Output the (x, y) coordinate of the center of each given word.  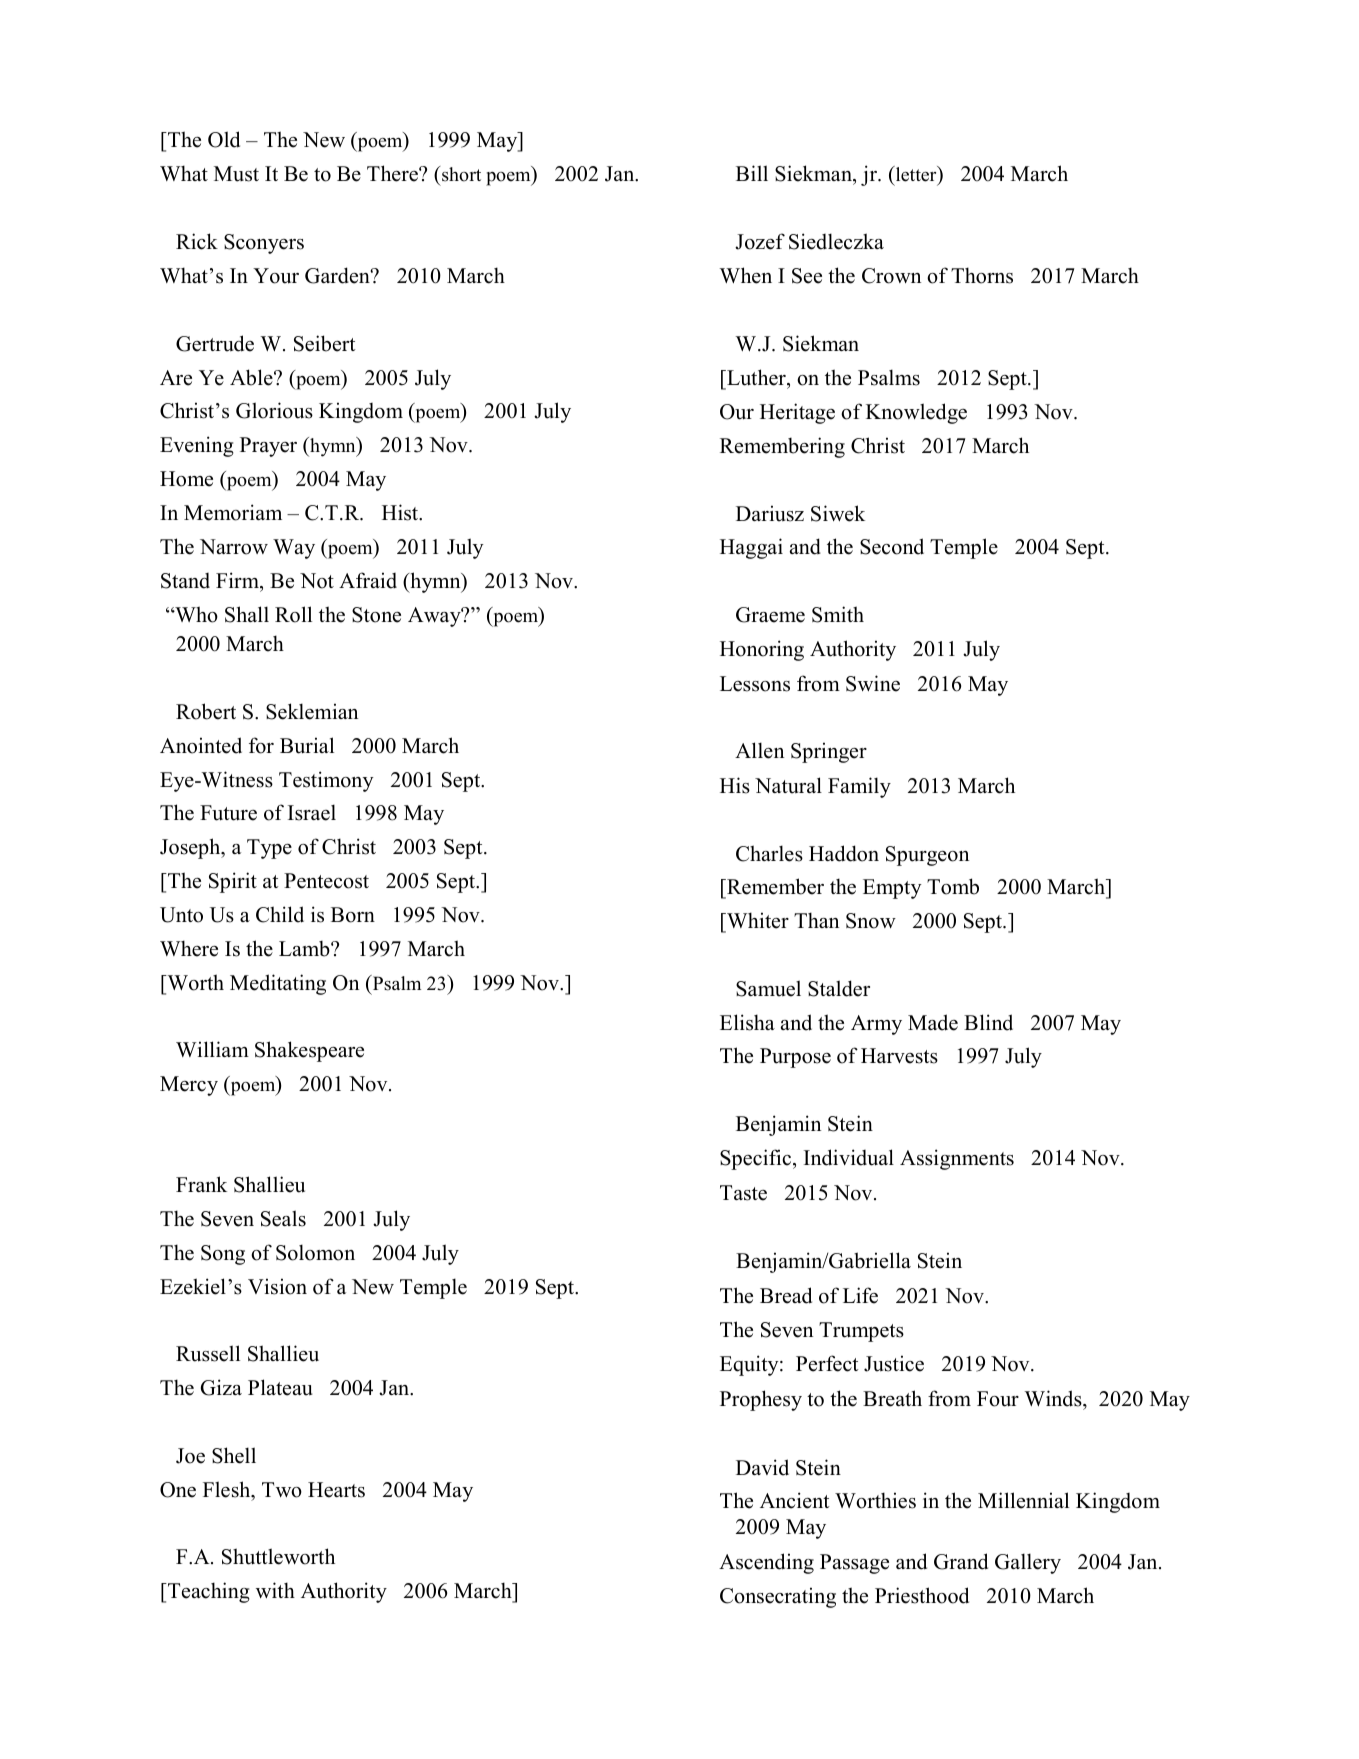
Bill (752, 173)
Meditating (278, 984)
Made (933, 1022)
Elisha (747, 1022)
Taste (743, 1193)
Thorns (982, 275)
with (275, 1590)
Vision (277, 1286)
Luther (756, 377)
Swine (873, 683)
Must (236, 174)
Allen (759, 750)
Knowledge (916, 413)
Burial (307, 745)
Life (860, 1295)
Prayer (268, 447)
